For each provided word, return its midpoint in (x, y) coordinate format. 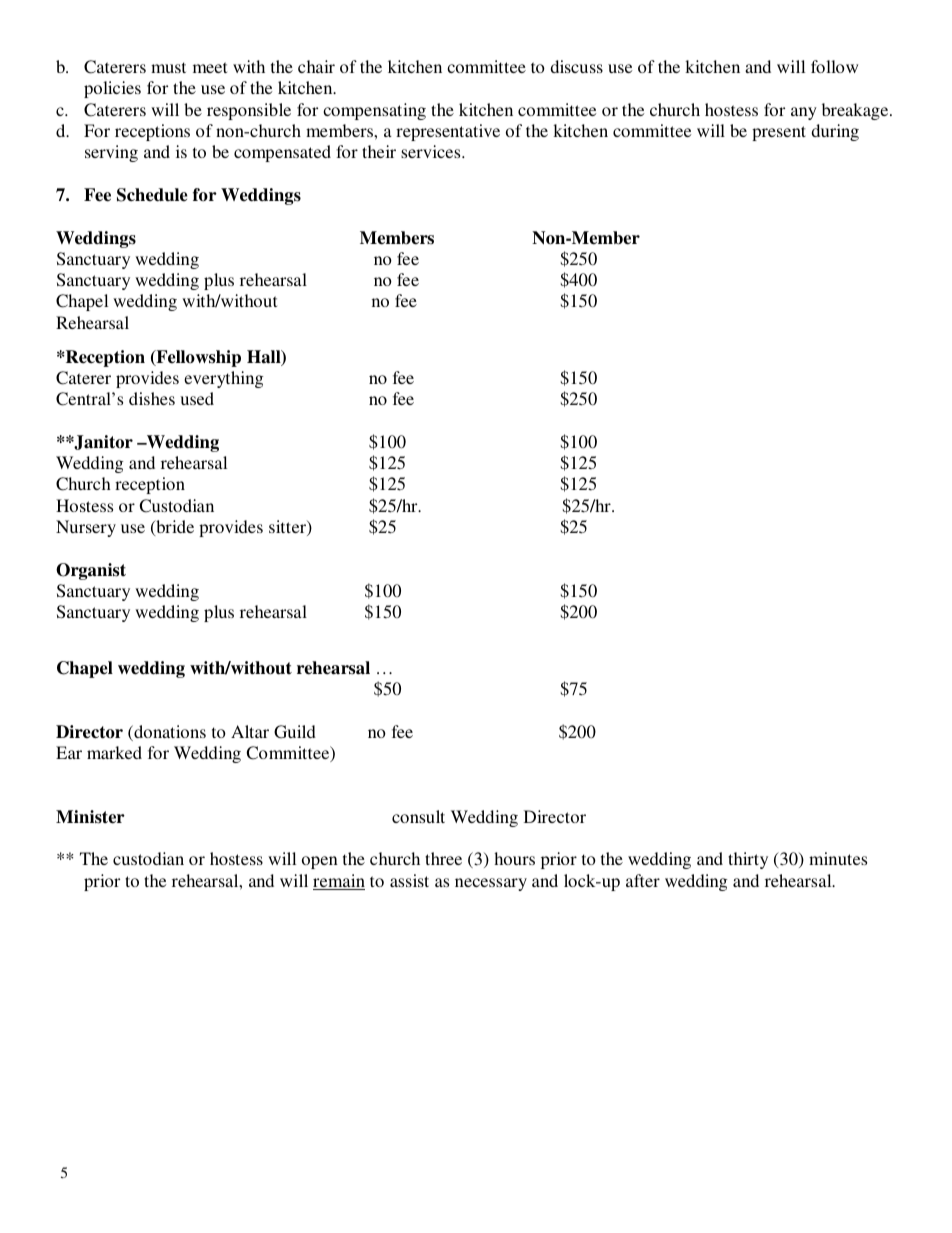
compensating (374, 111)
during (835, 132)
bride (174, 528)
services (432, 151)
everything (224, 379)
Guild (295, 732)
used (197, 398)
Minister (90, 817)
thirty (748, 860)
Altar (250, 731)
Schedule (152, 195)
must (168, 67)
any (804, 113)
